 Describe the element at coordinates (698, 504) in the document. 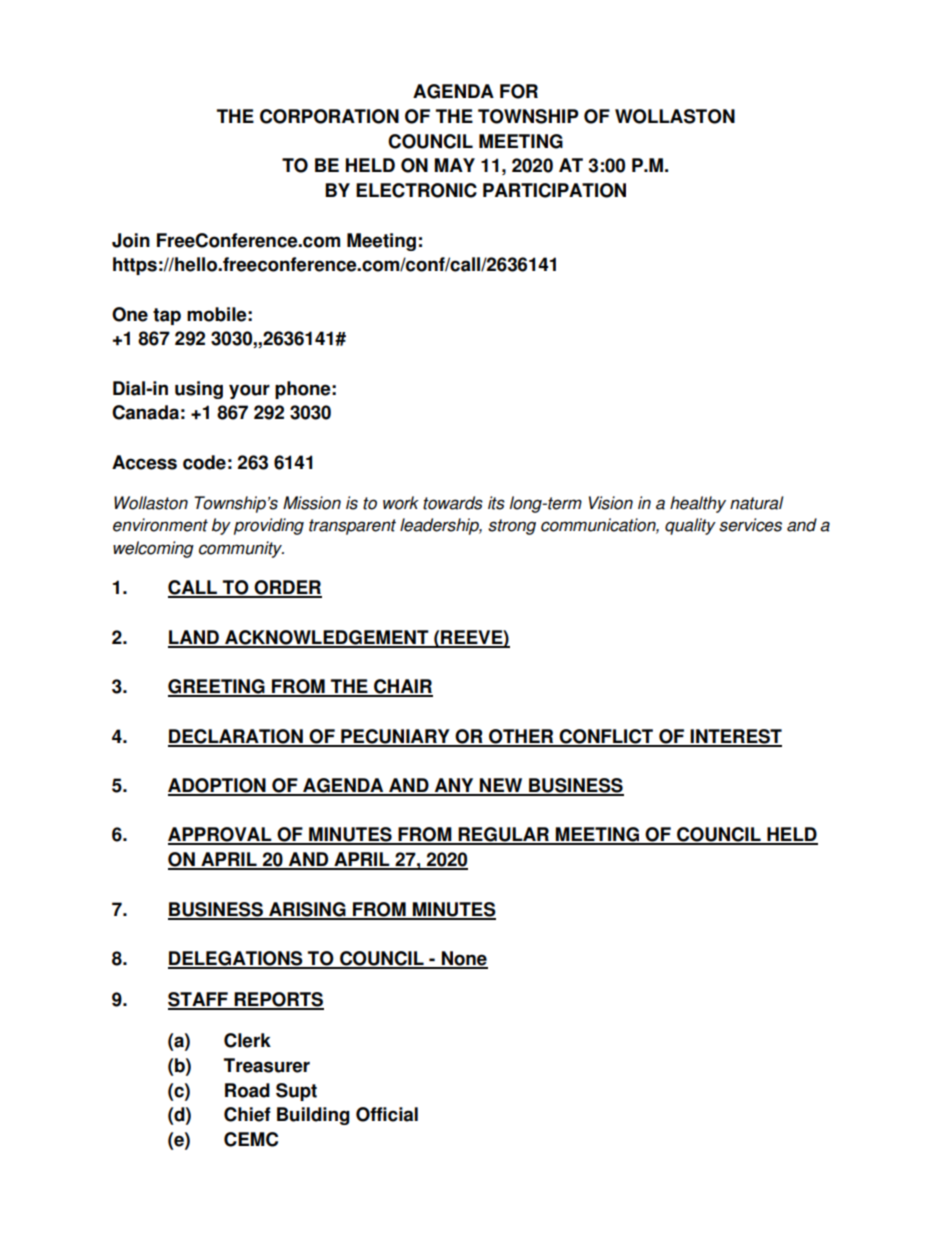

I see `healthy` at that location.
